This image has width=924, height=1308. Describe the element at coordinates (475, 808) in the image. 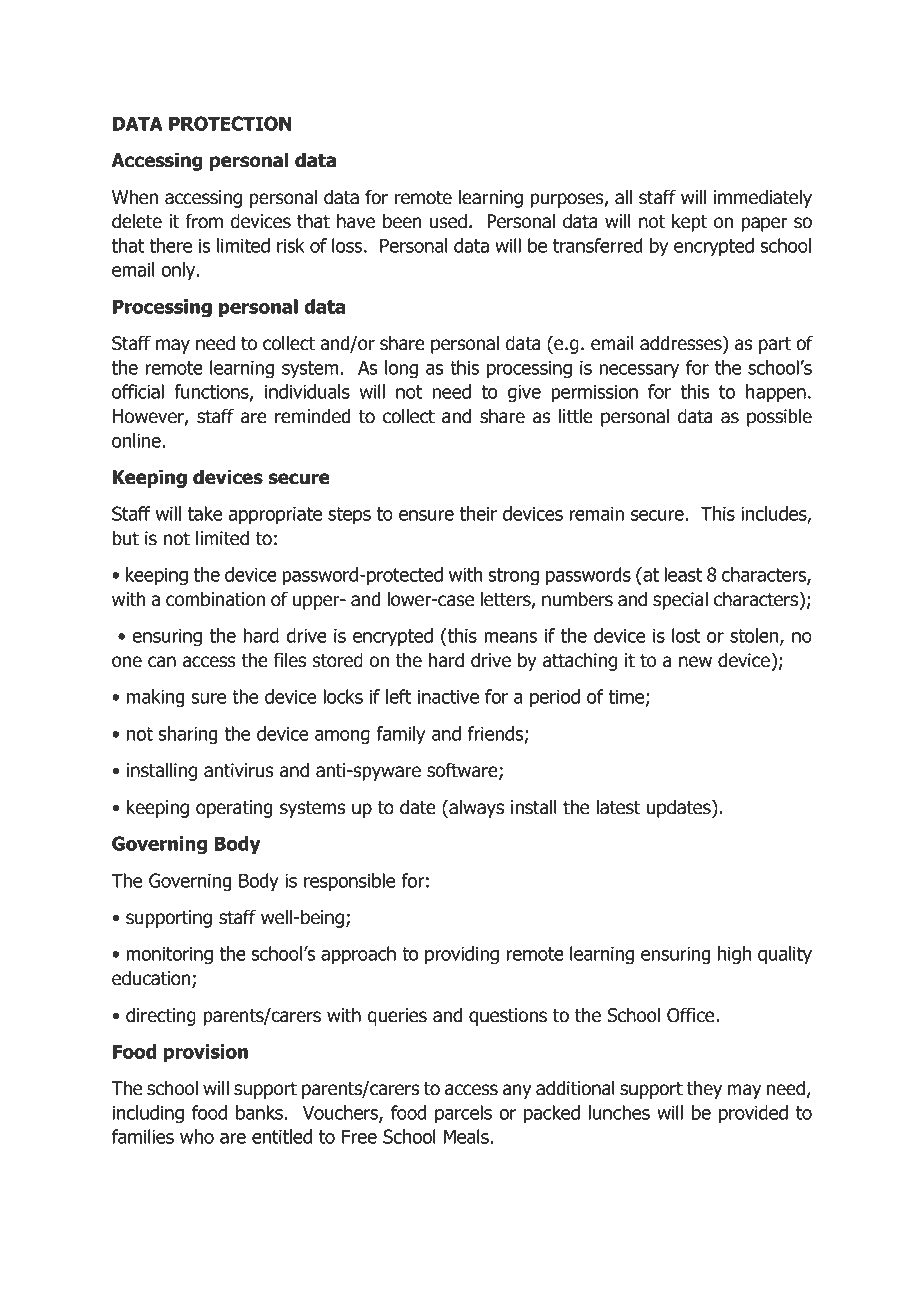

I see `always` at that location.
